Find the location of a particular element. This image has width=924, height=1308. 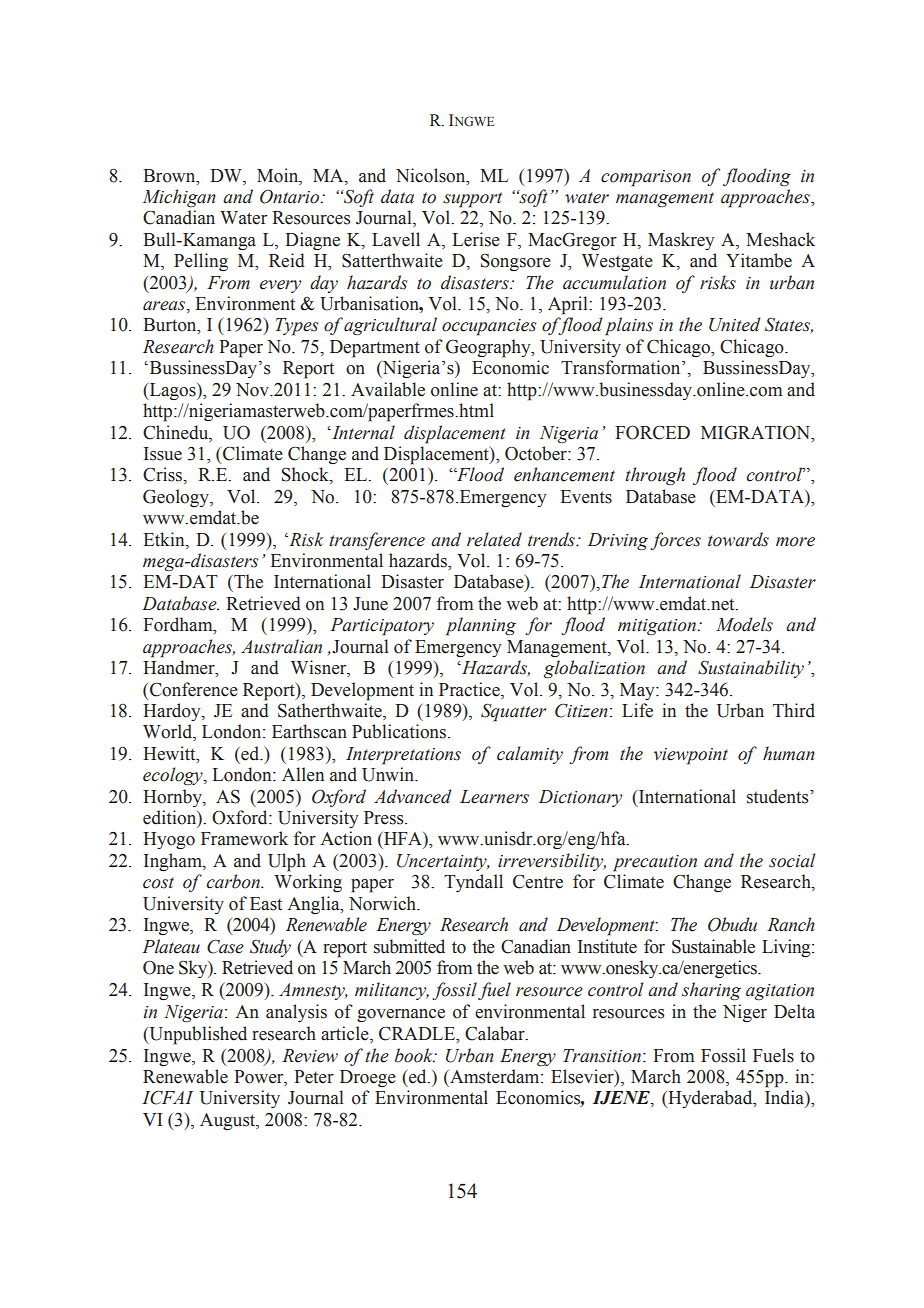

Tyndall is located at coordinates (473, 883).
